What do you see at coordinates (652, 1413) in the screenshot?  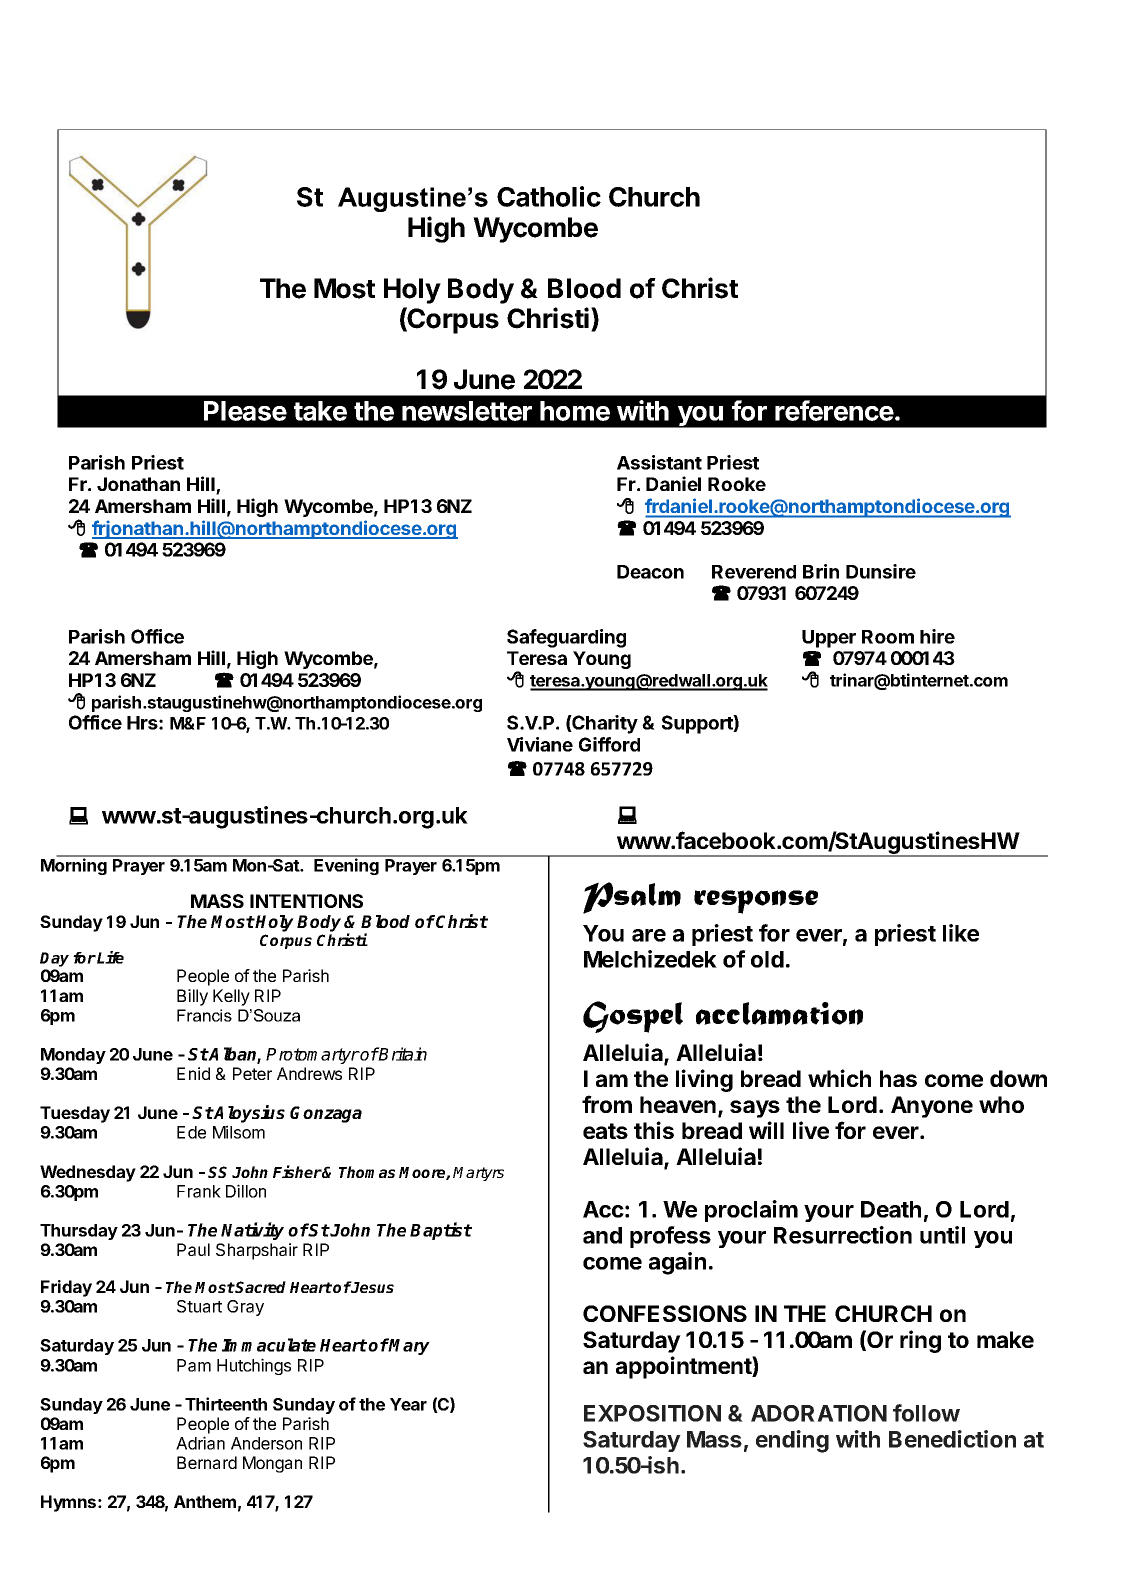 I see `EXPOSITION` at bounding box center [652, 1413].
